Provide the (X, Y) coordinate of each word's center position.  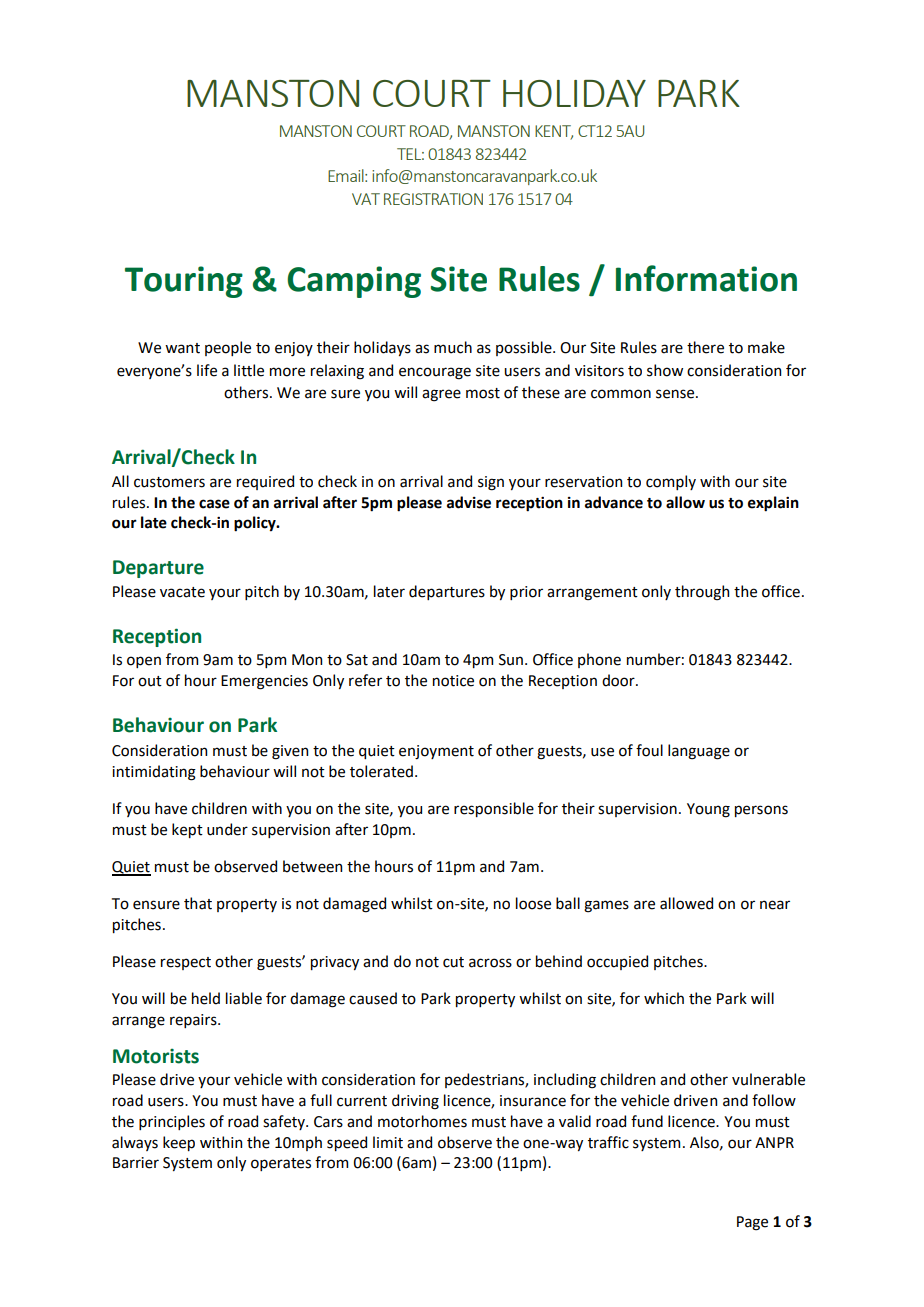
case (214, 504)
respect (186, 963)
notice (453, 681)
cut (453, 962)
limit (388, 1142)
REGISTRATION (433, 199)
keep (179, 1143)
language (699, 752)
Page (752, 1223)
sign (491, 483)
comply (671, 482)
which (664, 998)
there (705, 347)
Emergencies (264, 682)
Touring (184, 282)
